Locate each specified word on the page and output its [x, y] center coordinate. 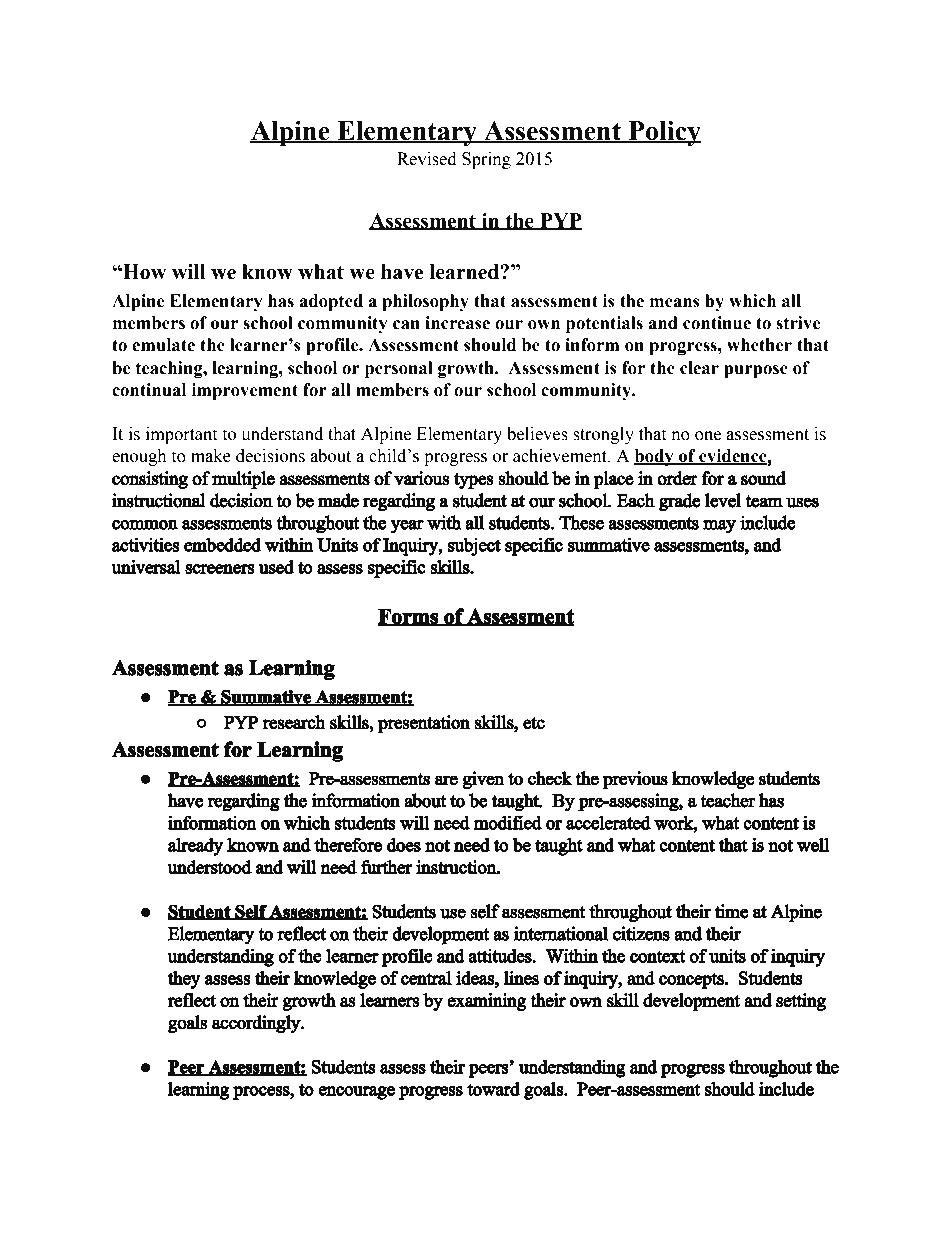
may [719, 527]
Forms [409, 617]
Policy [663, 133]
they [184, 980]
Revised [427, 159]
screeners [220, 569]
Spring [486, 160]
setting [801, 1002]
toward [493, 1089]
